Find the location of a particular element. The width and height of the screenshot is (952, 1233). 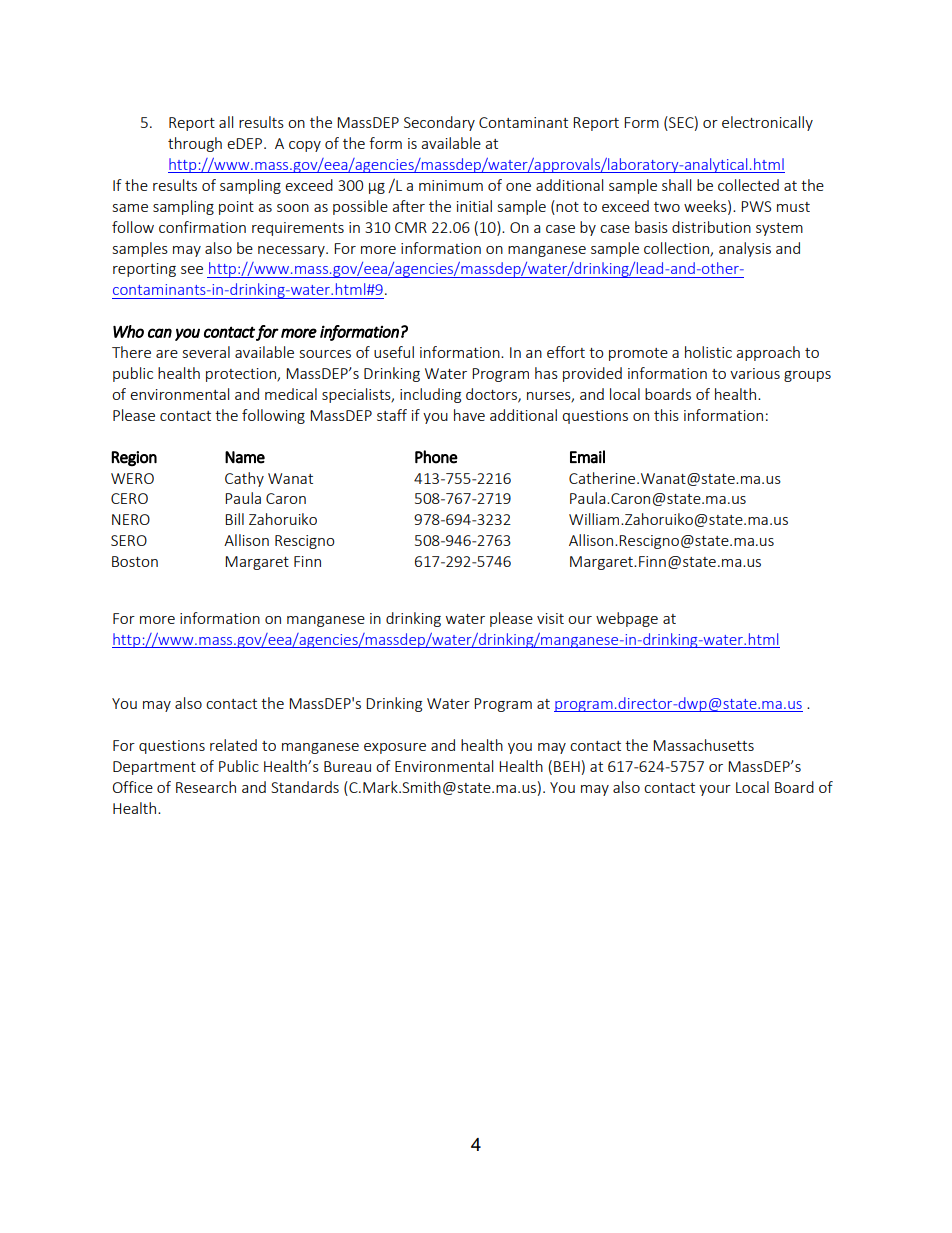

your is located at coordinates (715, 790).
